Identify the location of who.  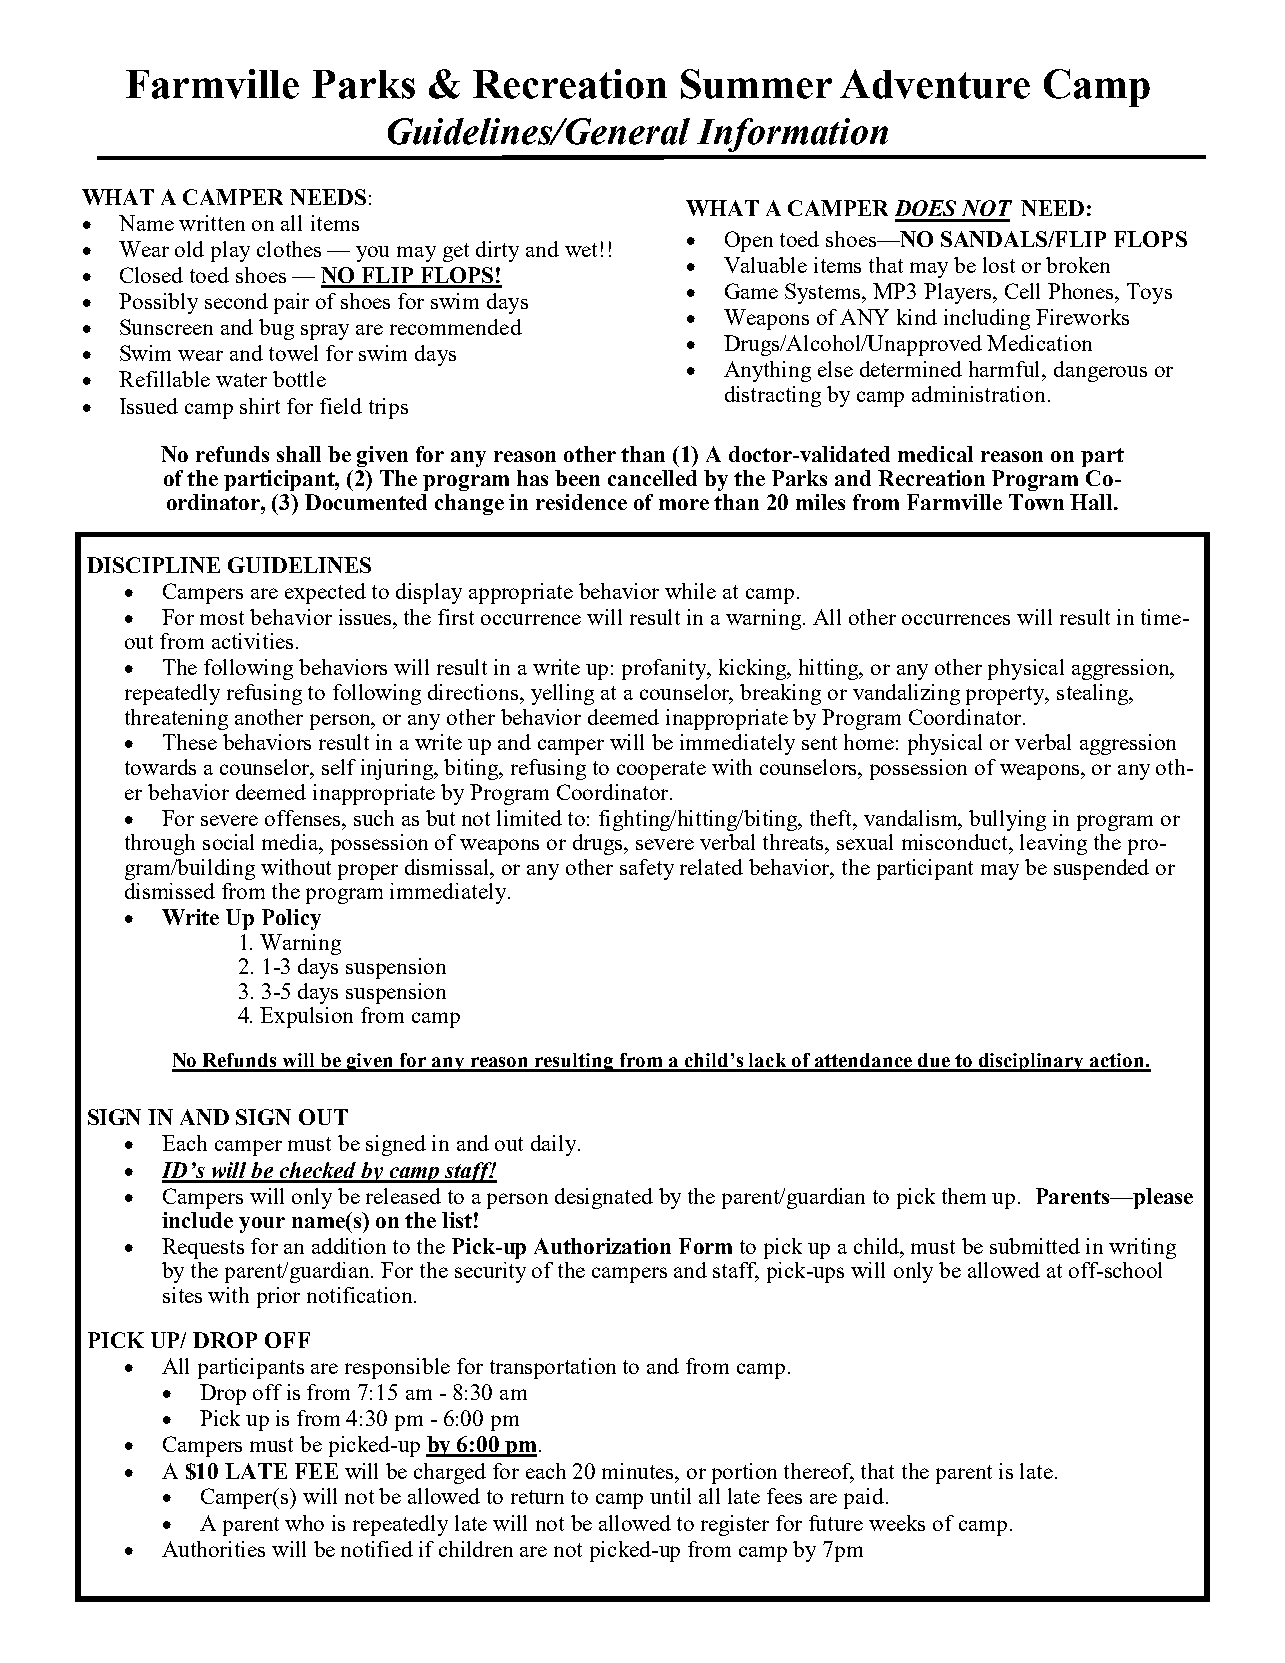
(304, 1523).
